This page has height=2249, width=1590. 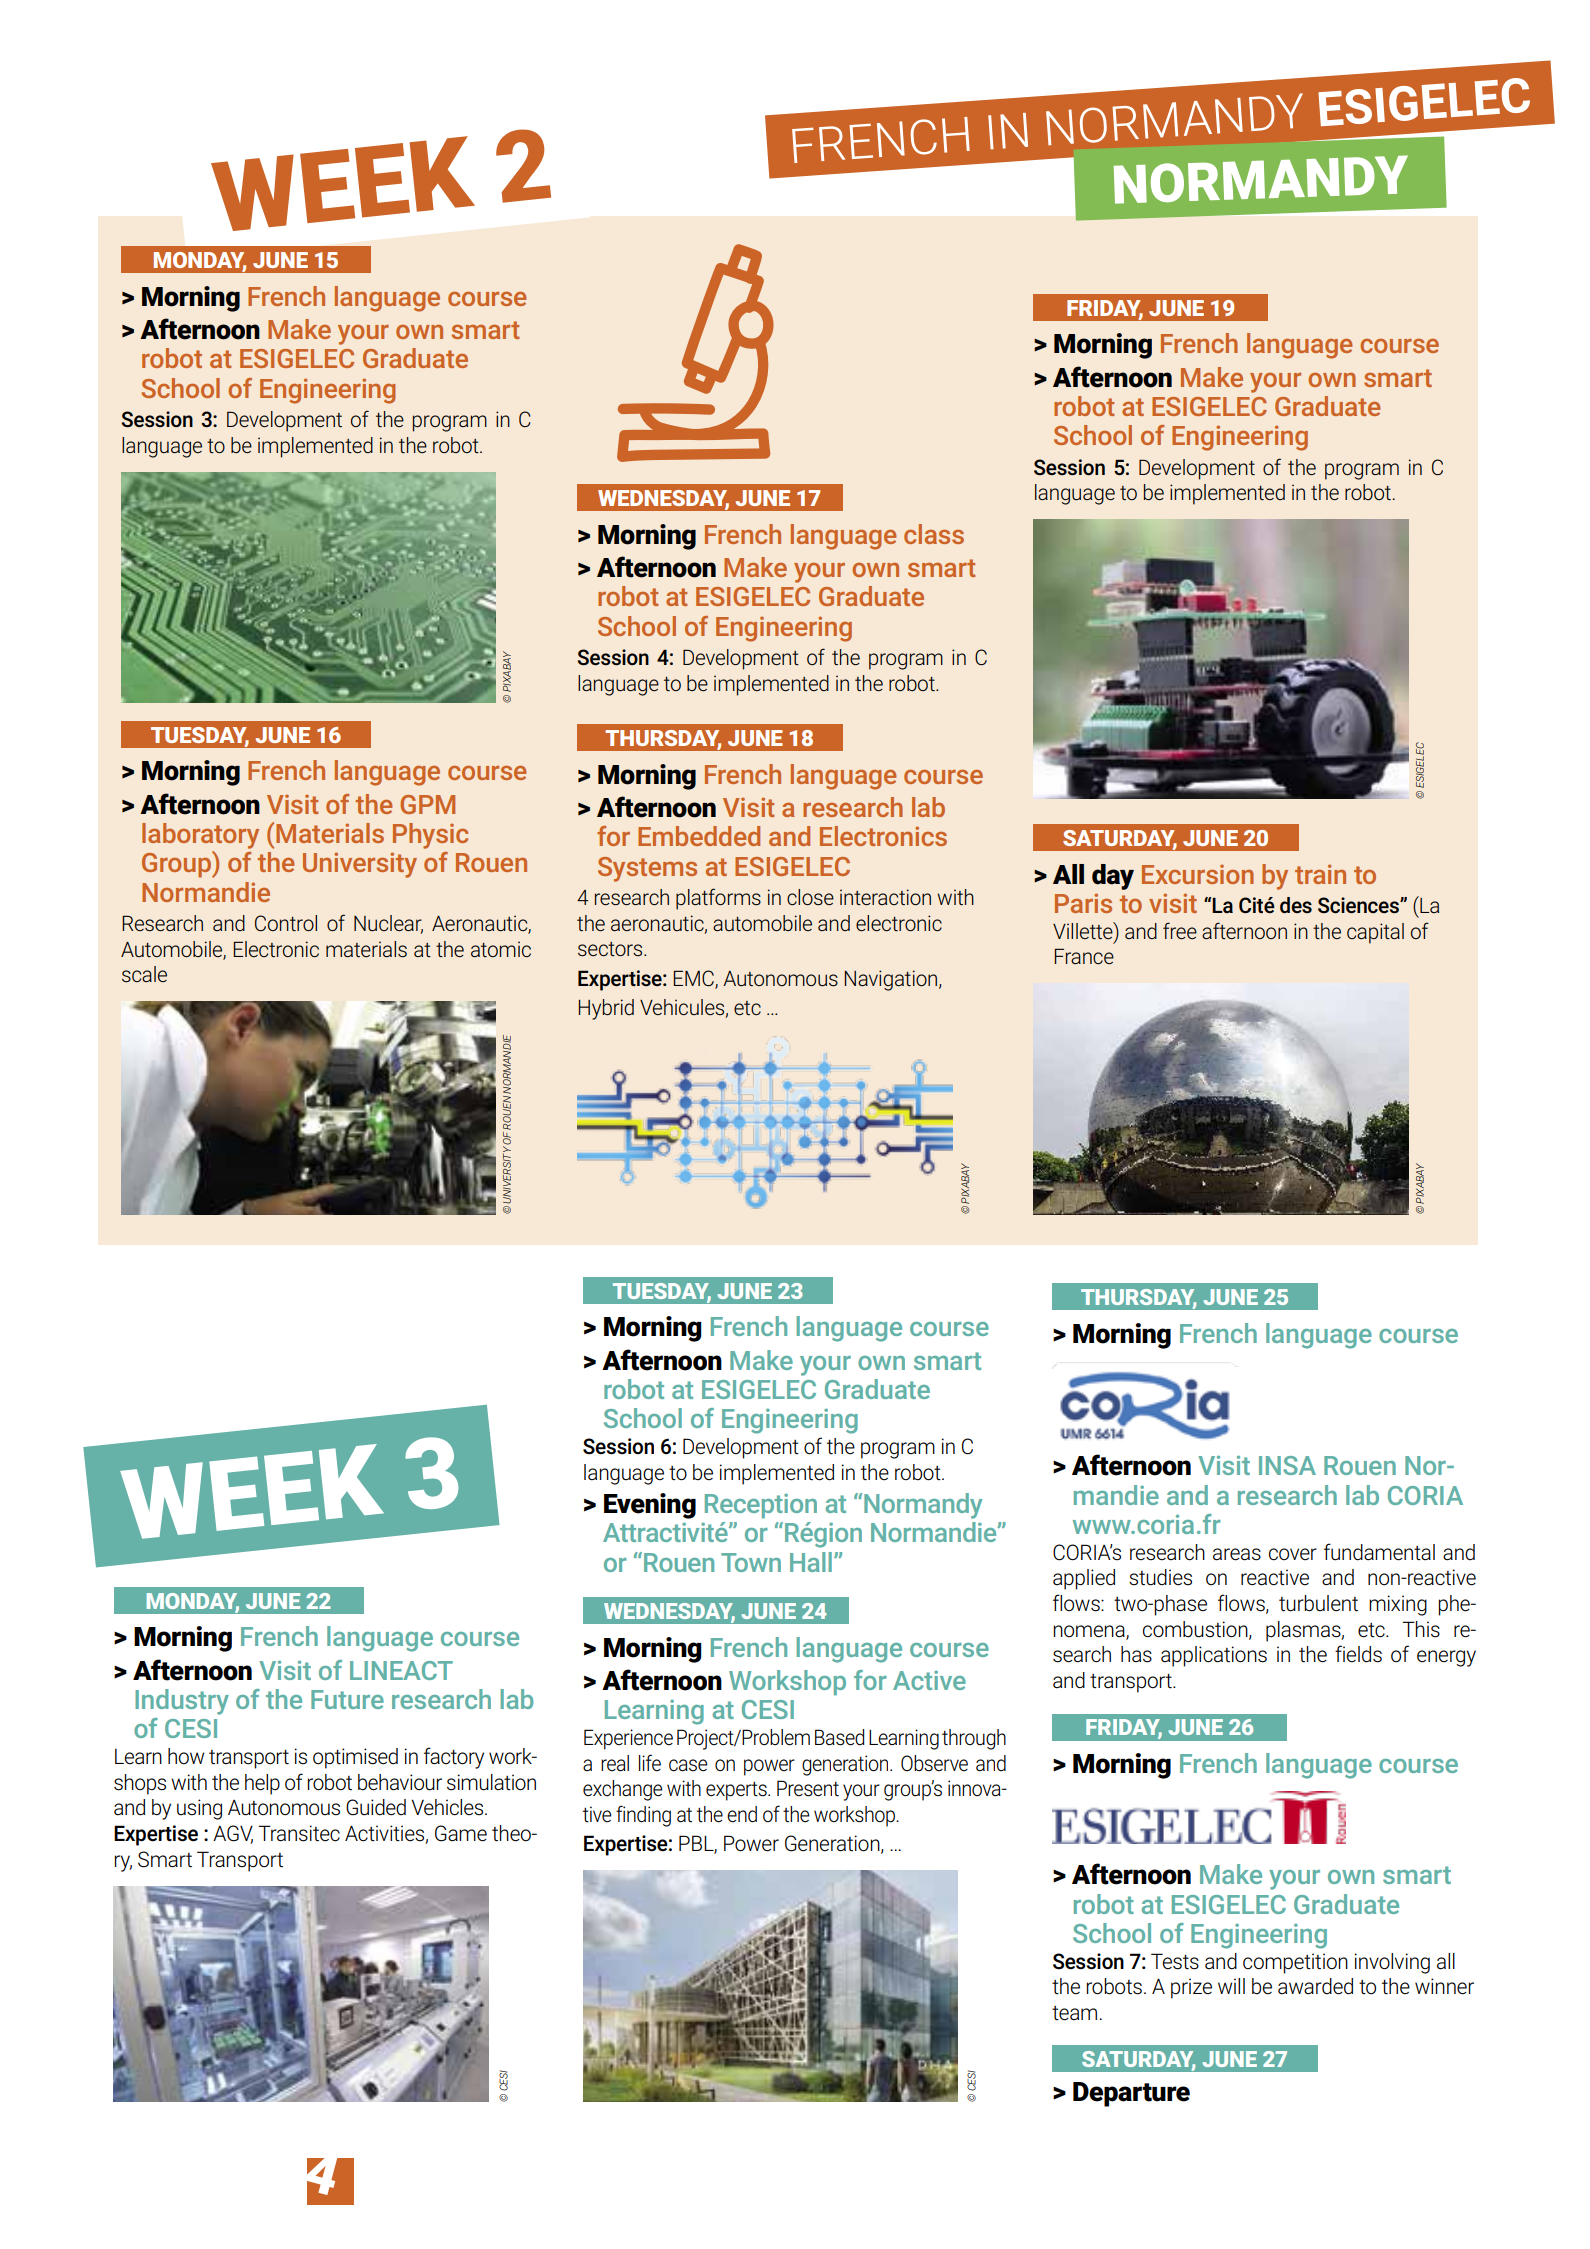 I want to click on scale, so click(x=144, y=974).
